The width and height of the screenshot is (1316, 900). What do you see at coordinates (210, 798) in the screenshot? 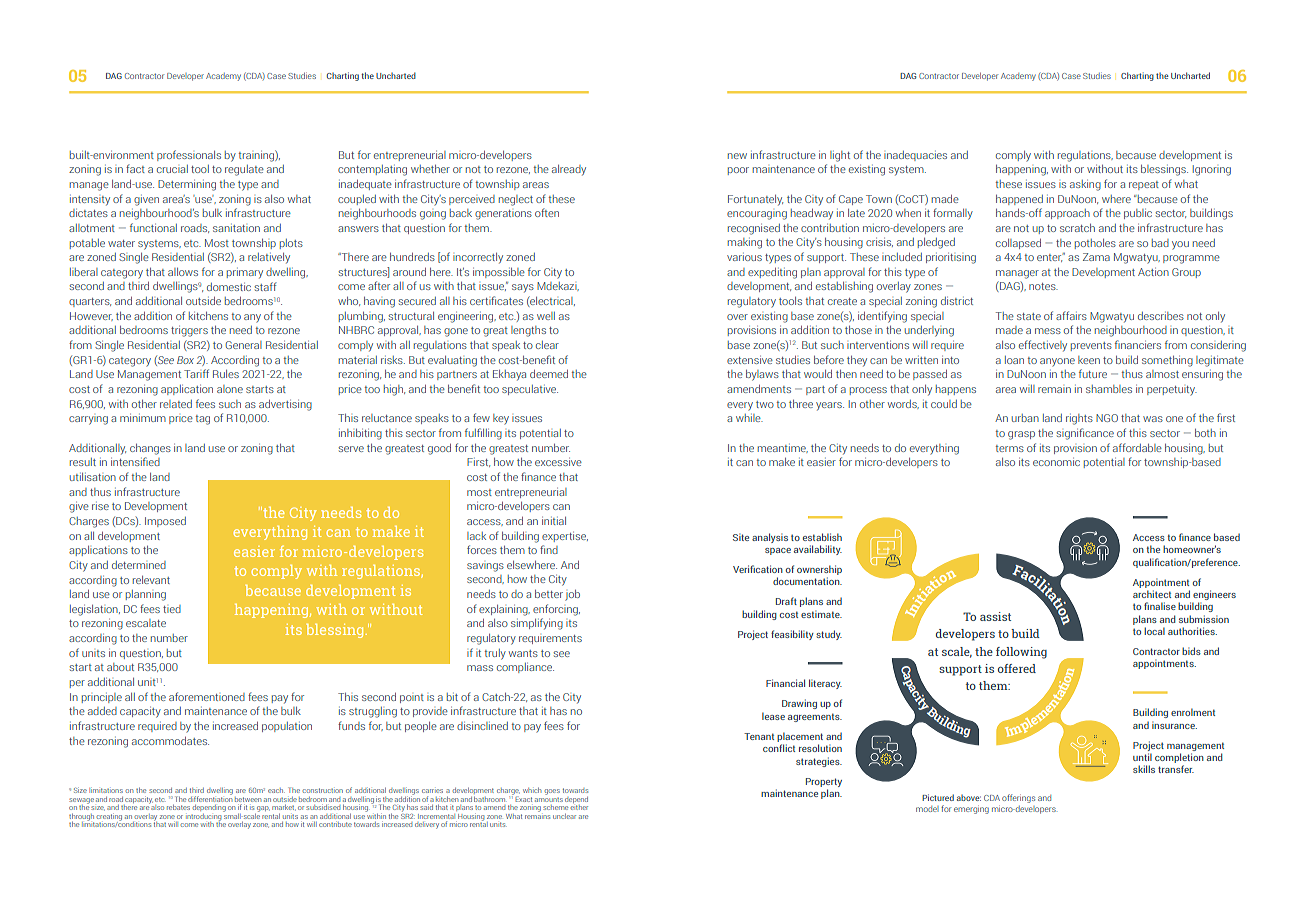
I see `differentiation` at bounding box center [210, 798].
